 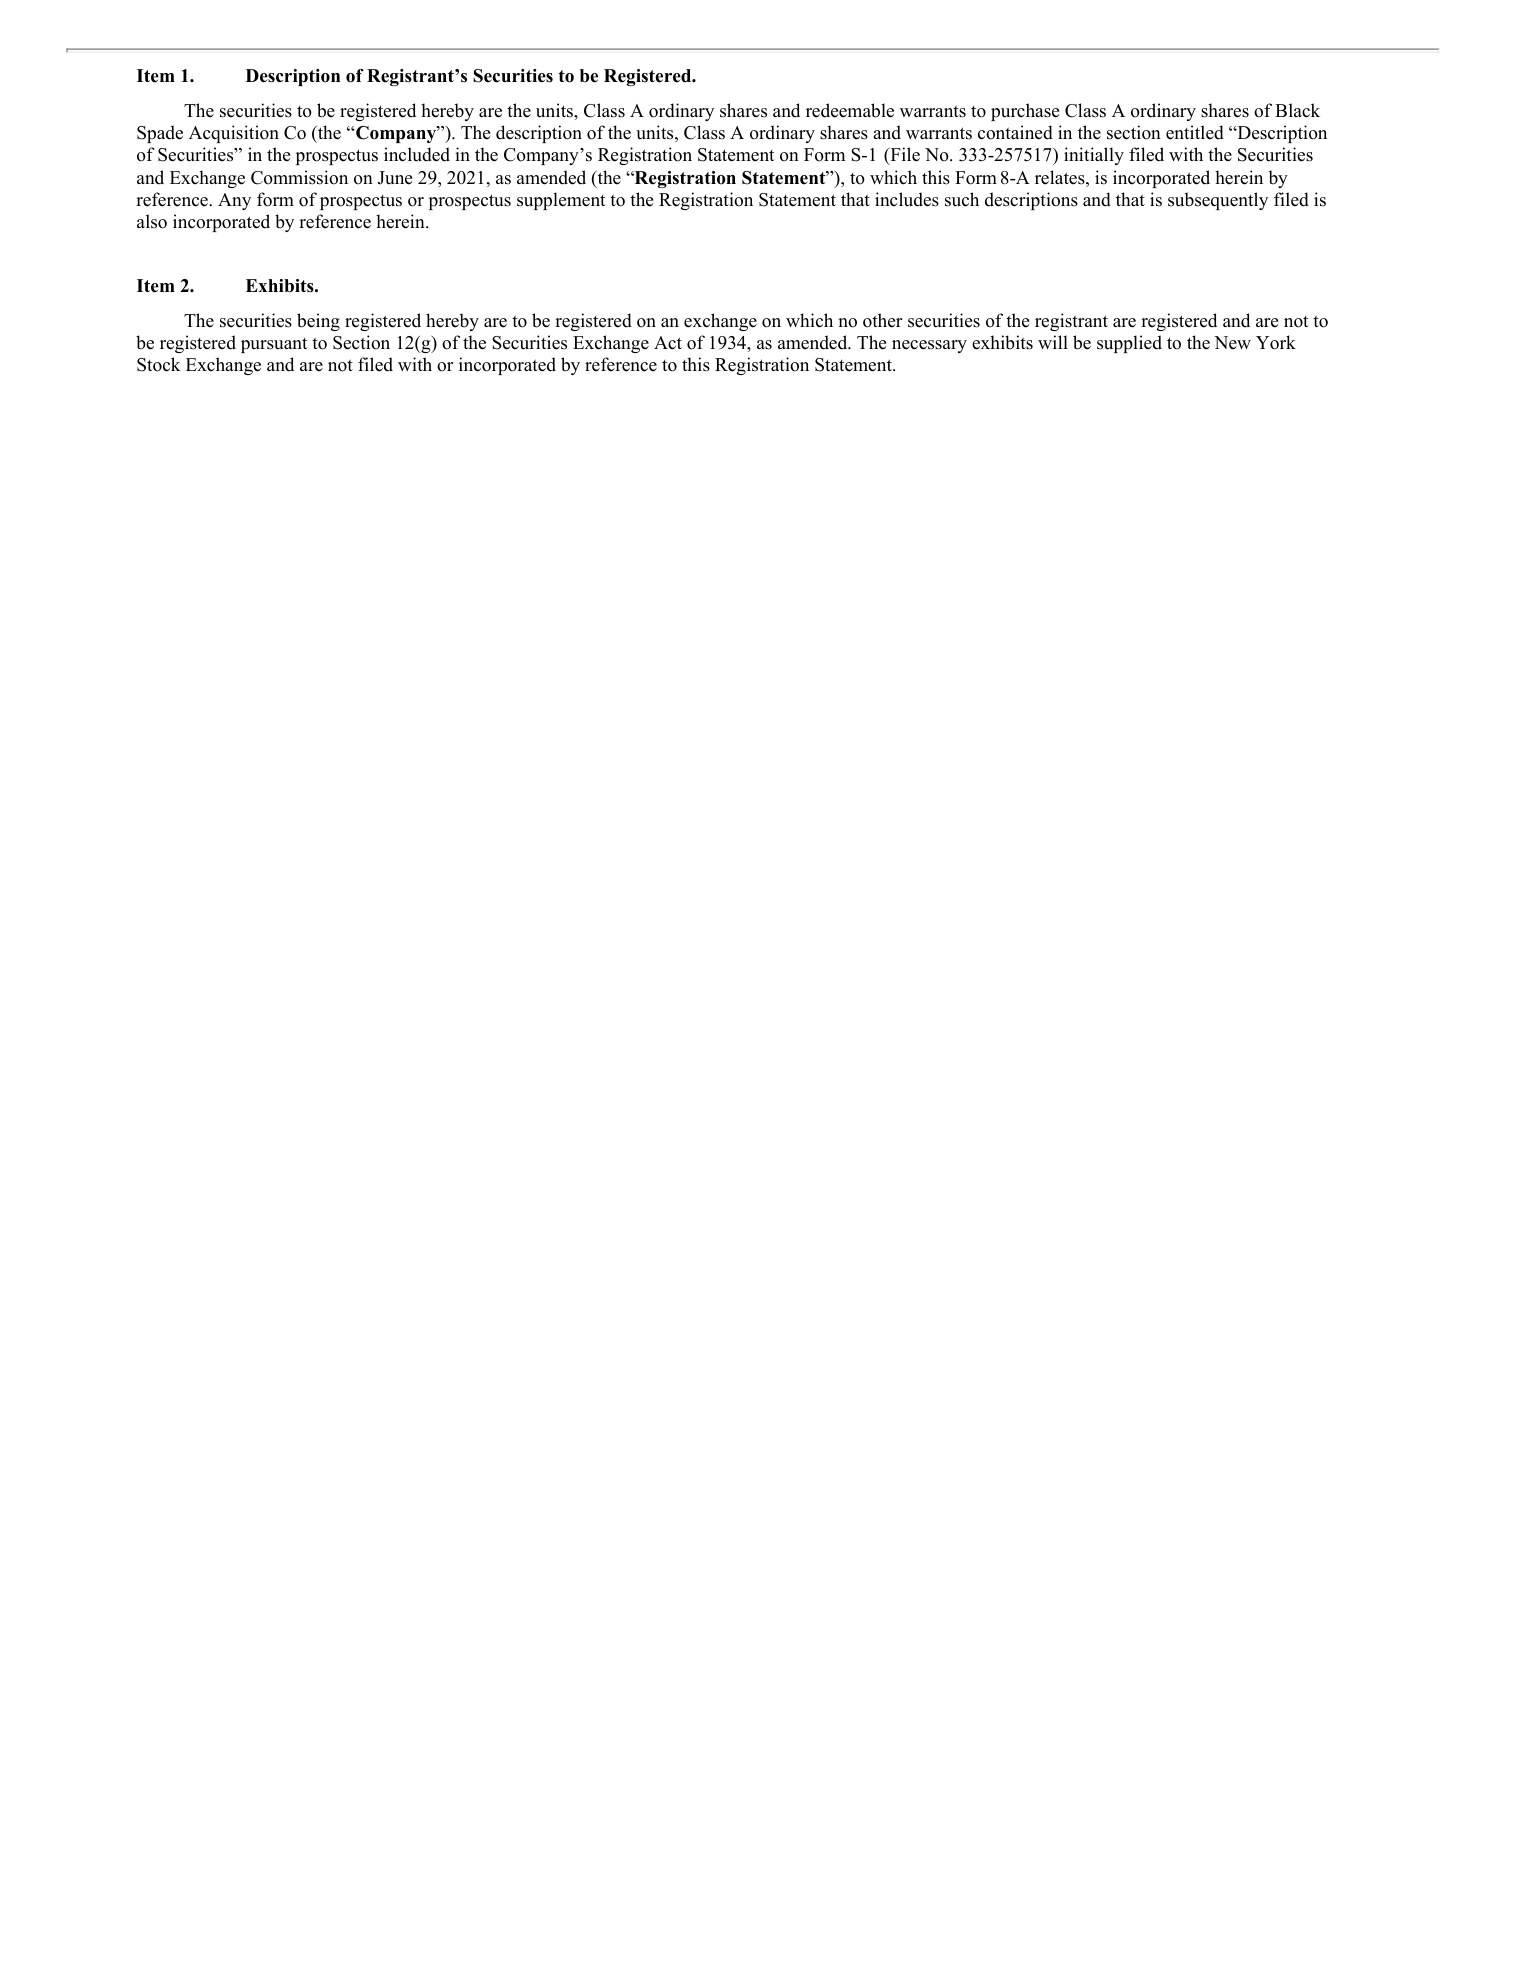 I want to click on Acquisition, so click(x=234, y=134).
